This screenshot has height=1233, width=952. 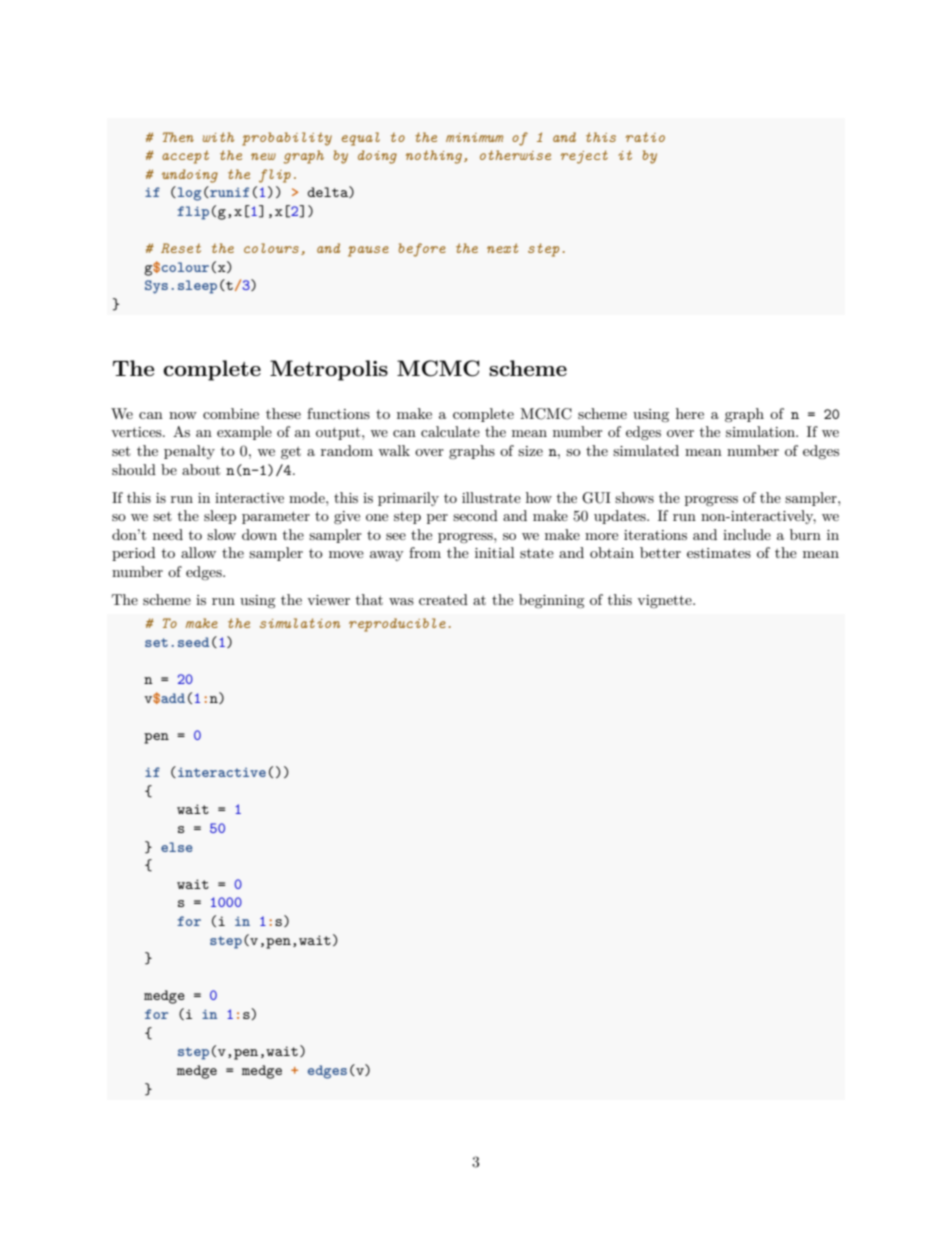 I want to click on reject, so click(x=584, y=157).
